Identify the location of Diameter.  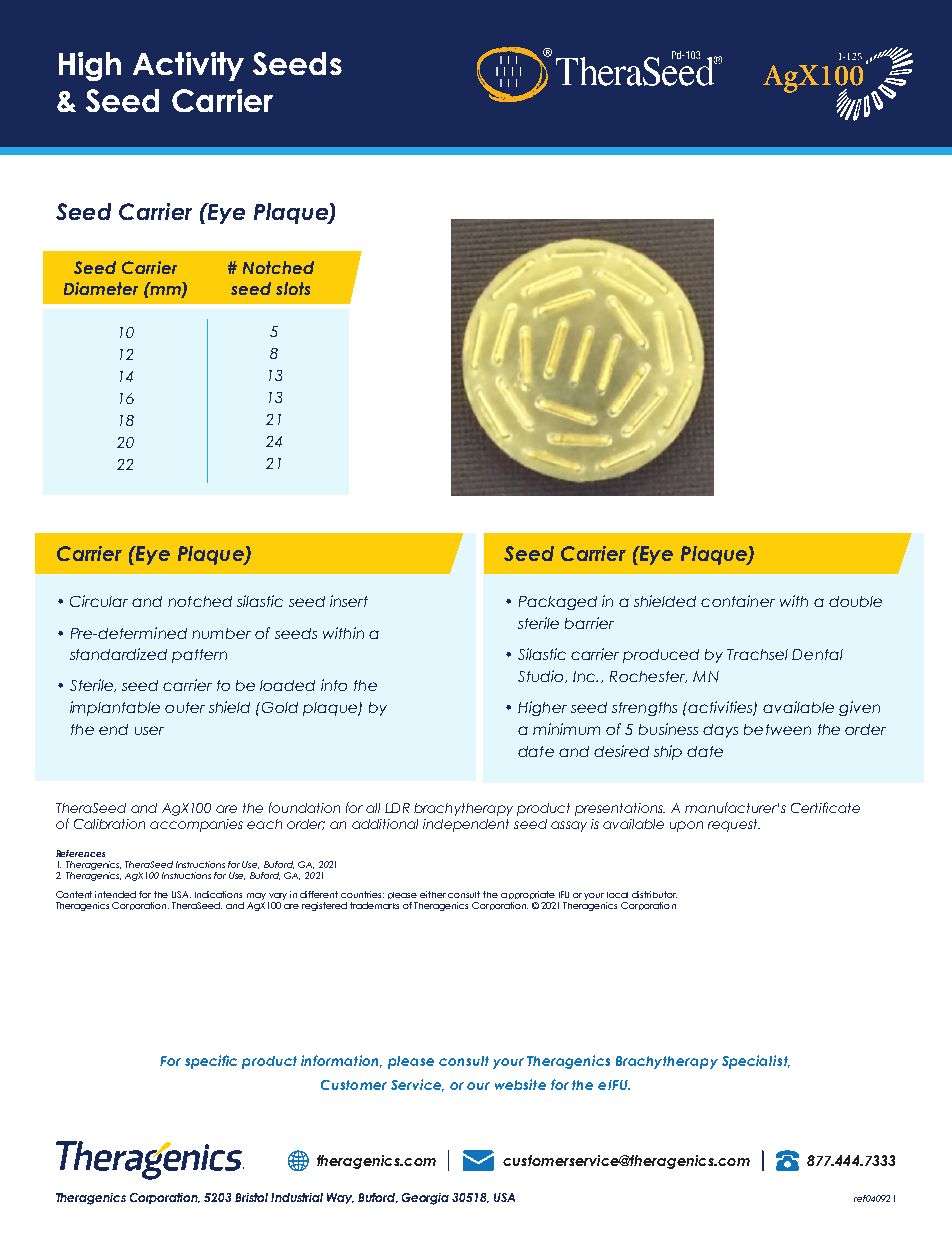
(101, 288).
